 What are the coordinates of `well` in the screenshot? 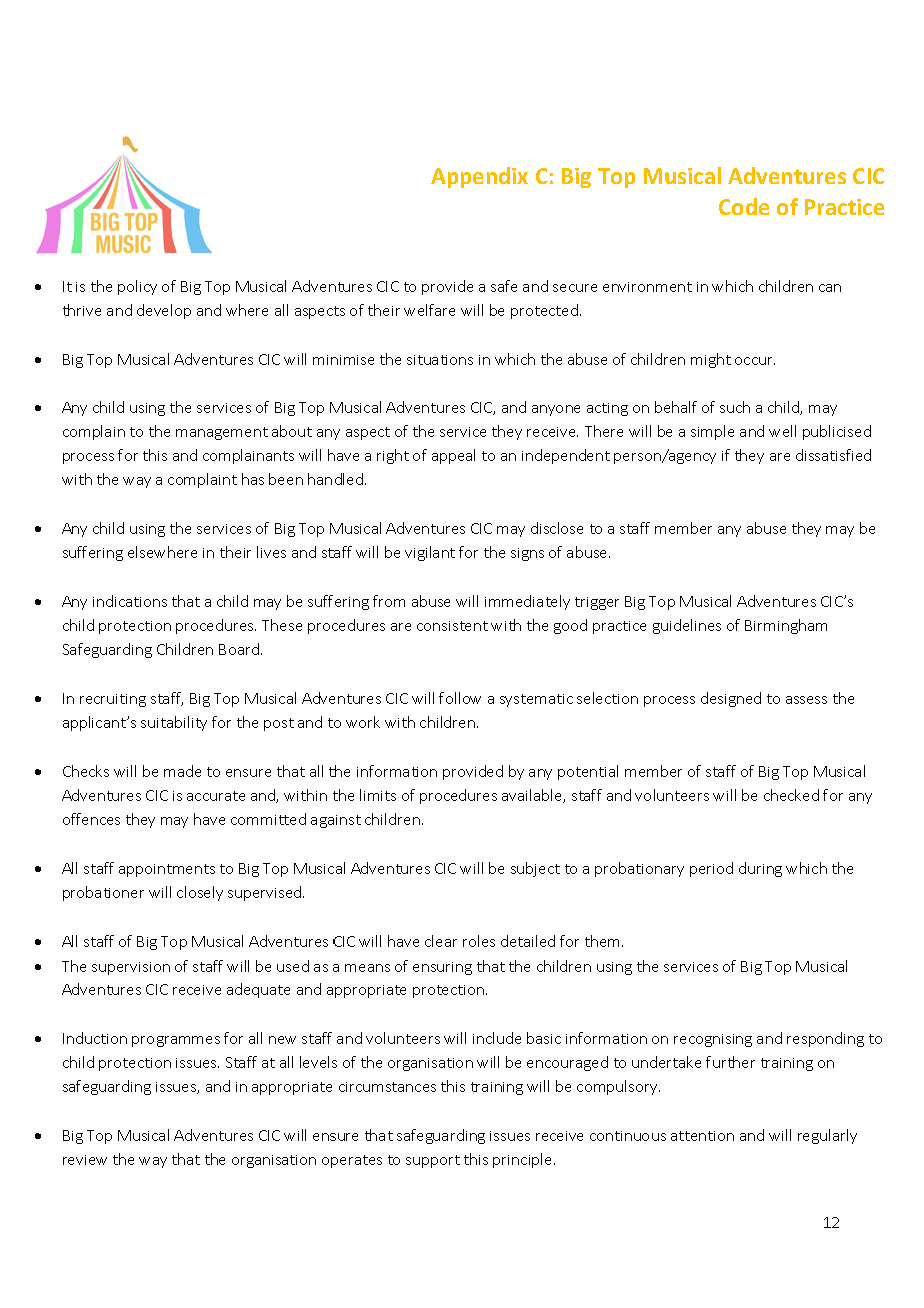 It's located at (782, 431).
